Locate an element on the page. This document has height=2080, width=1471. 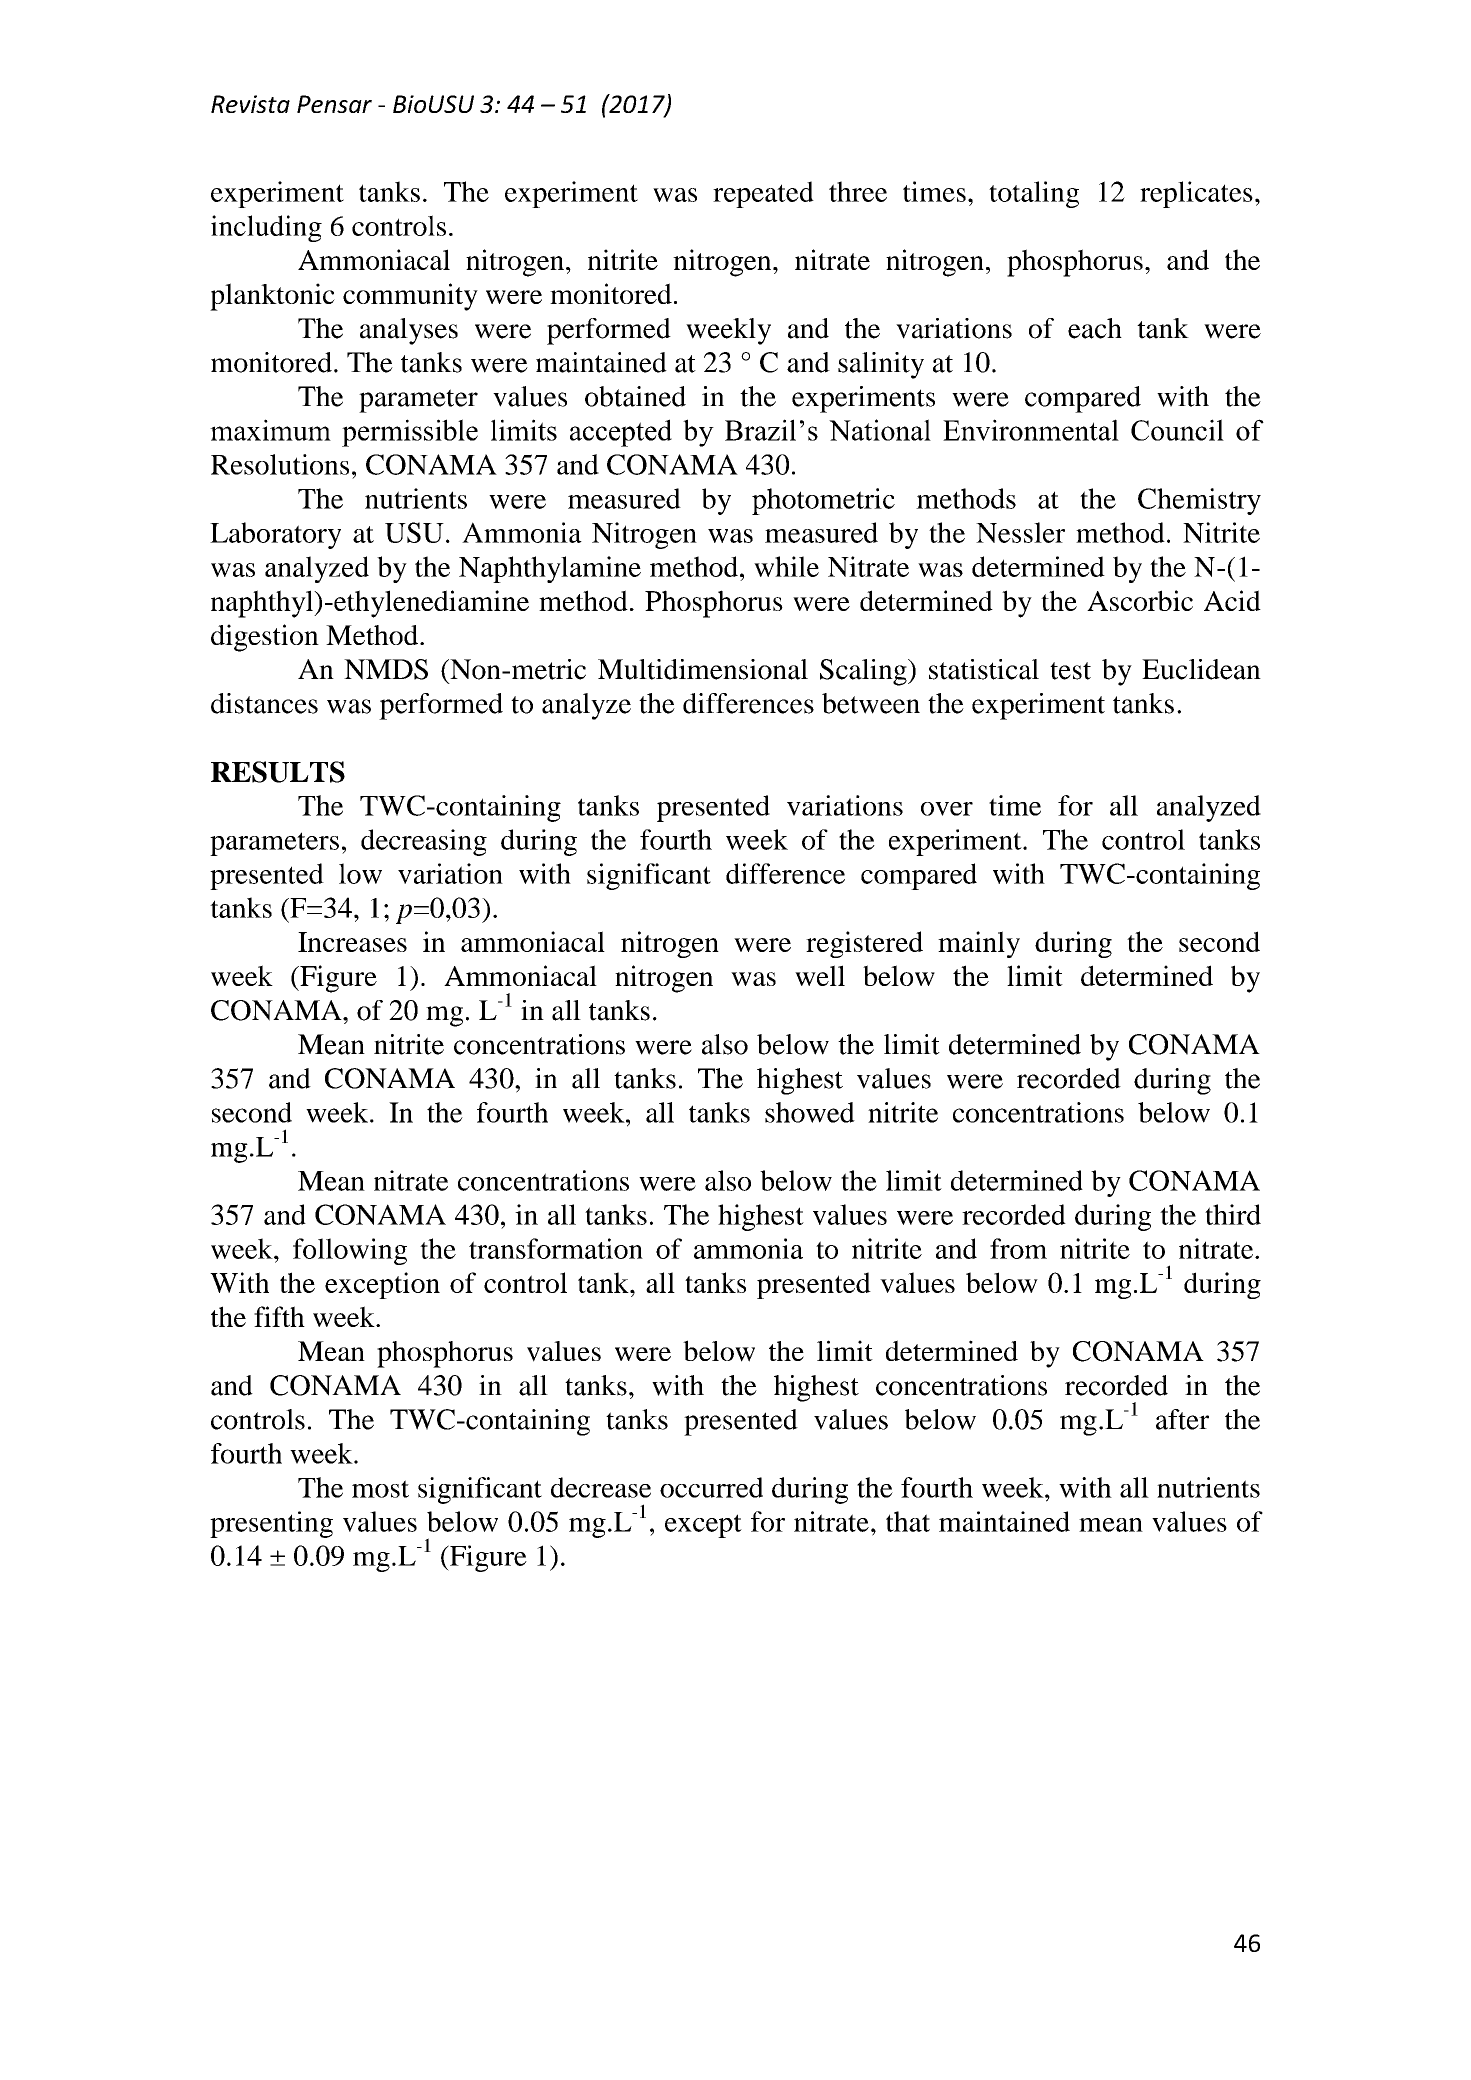
while is located at coordinates (786, 566).
